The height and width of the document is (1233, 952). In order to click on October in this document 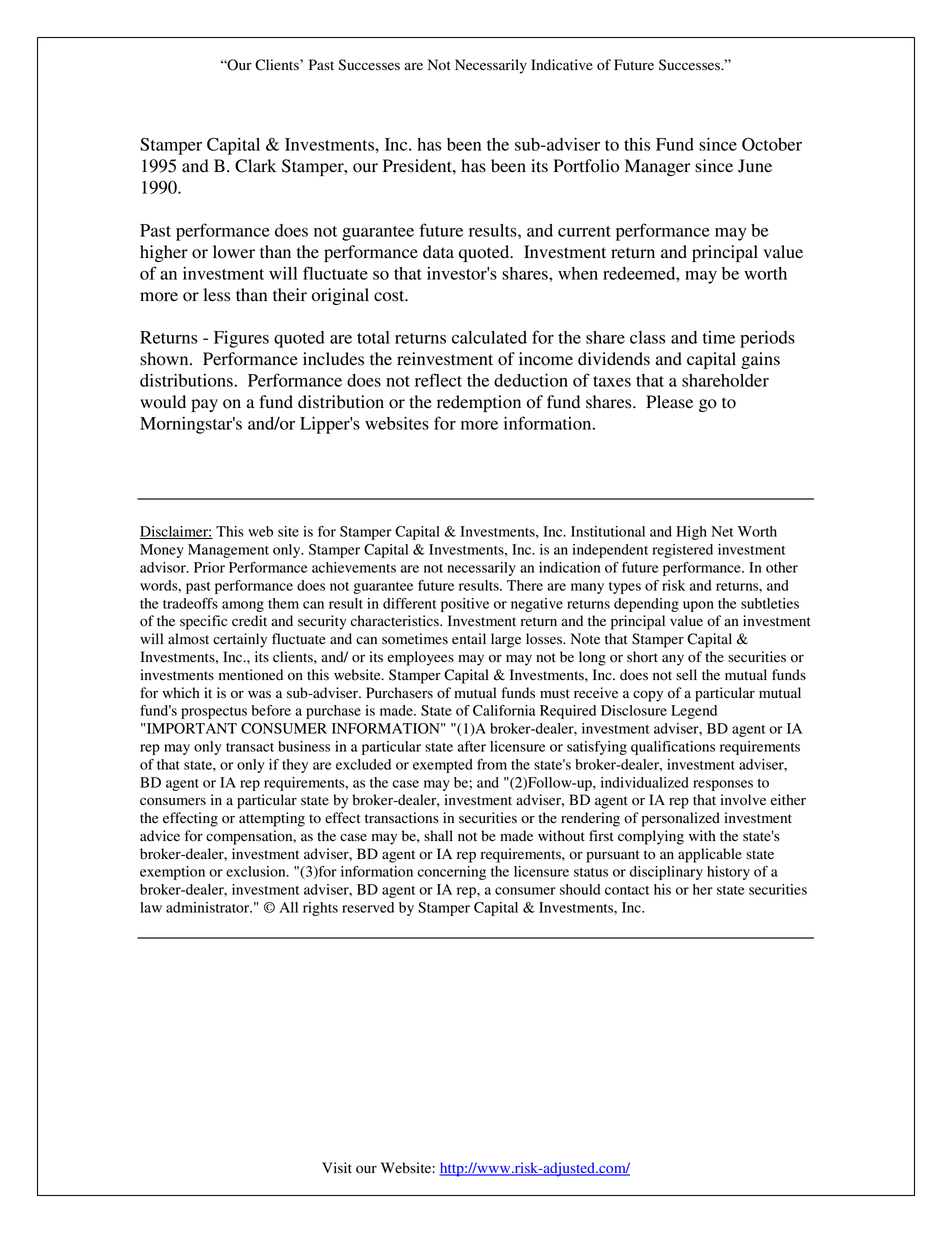, I will do `click(772, 144)`.
